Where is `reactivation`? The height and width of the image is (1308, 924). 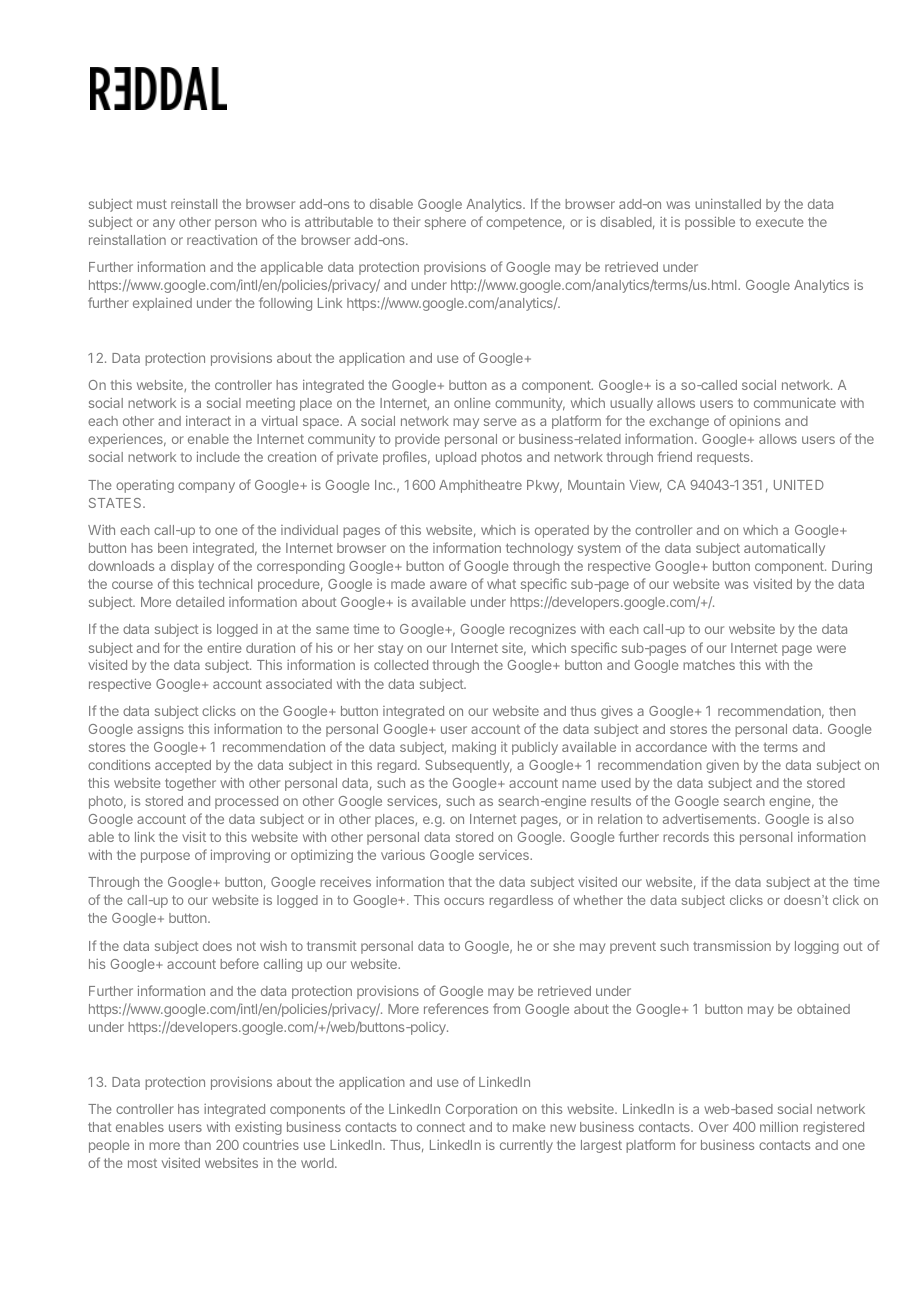 reactivation is located at coordinates (222, 240).
